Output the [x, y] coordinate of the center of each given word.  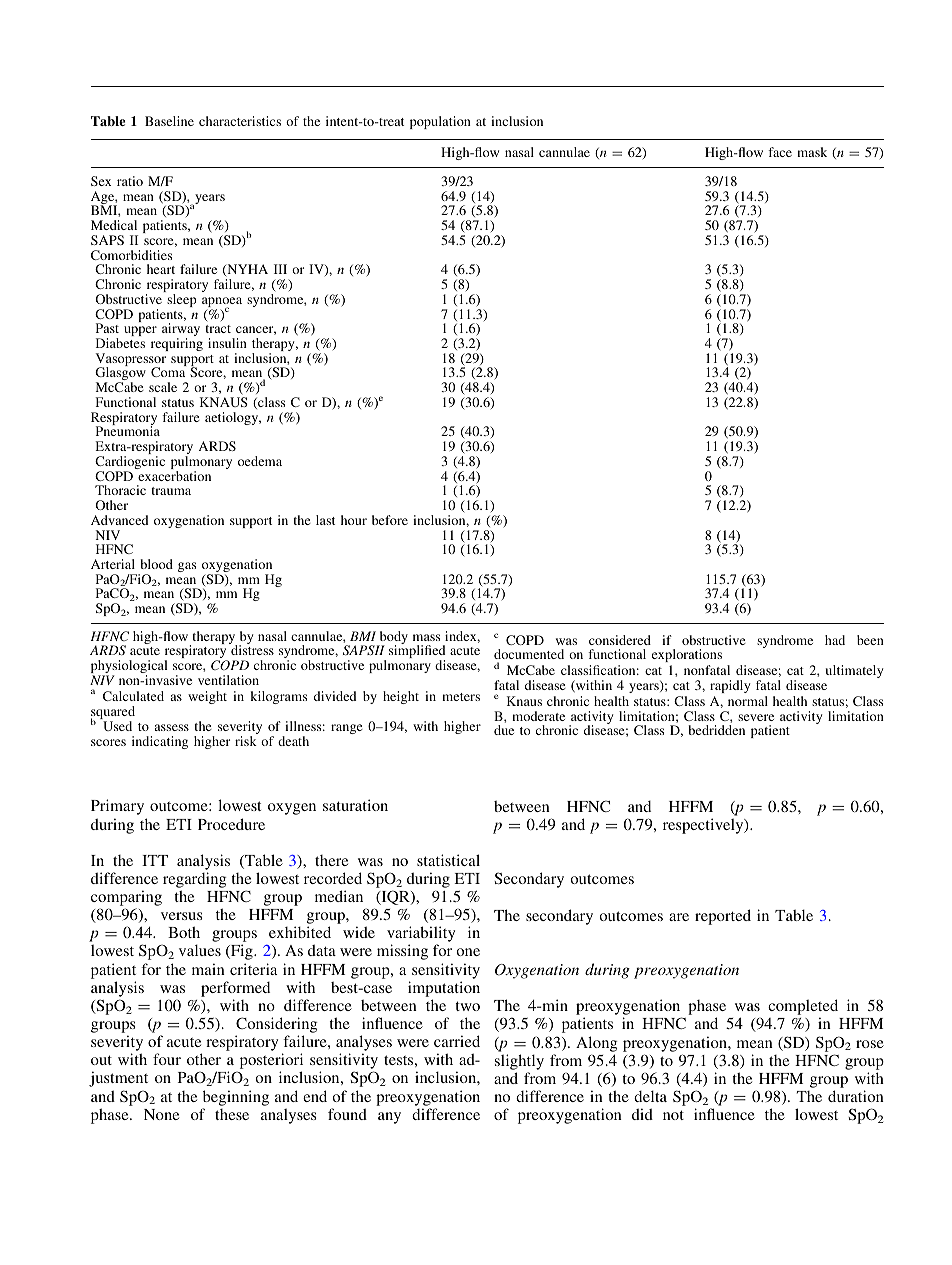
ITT [155, 860]
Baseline [169, 121]
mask [812, 152]
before [390, 520]
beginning [236, 1098]
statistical [448, 860]
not [673, 1115]
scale [163, 387]
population [440, 122]
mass [426, 637]
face [780, 152]
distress [252, 650]
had [835, 640]
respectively [704, 826]
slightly [519, 1062]
